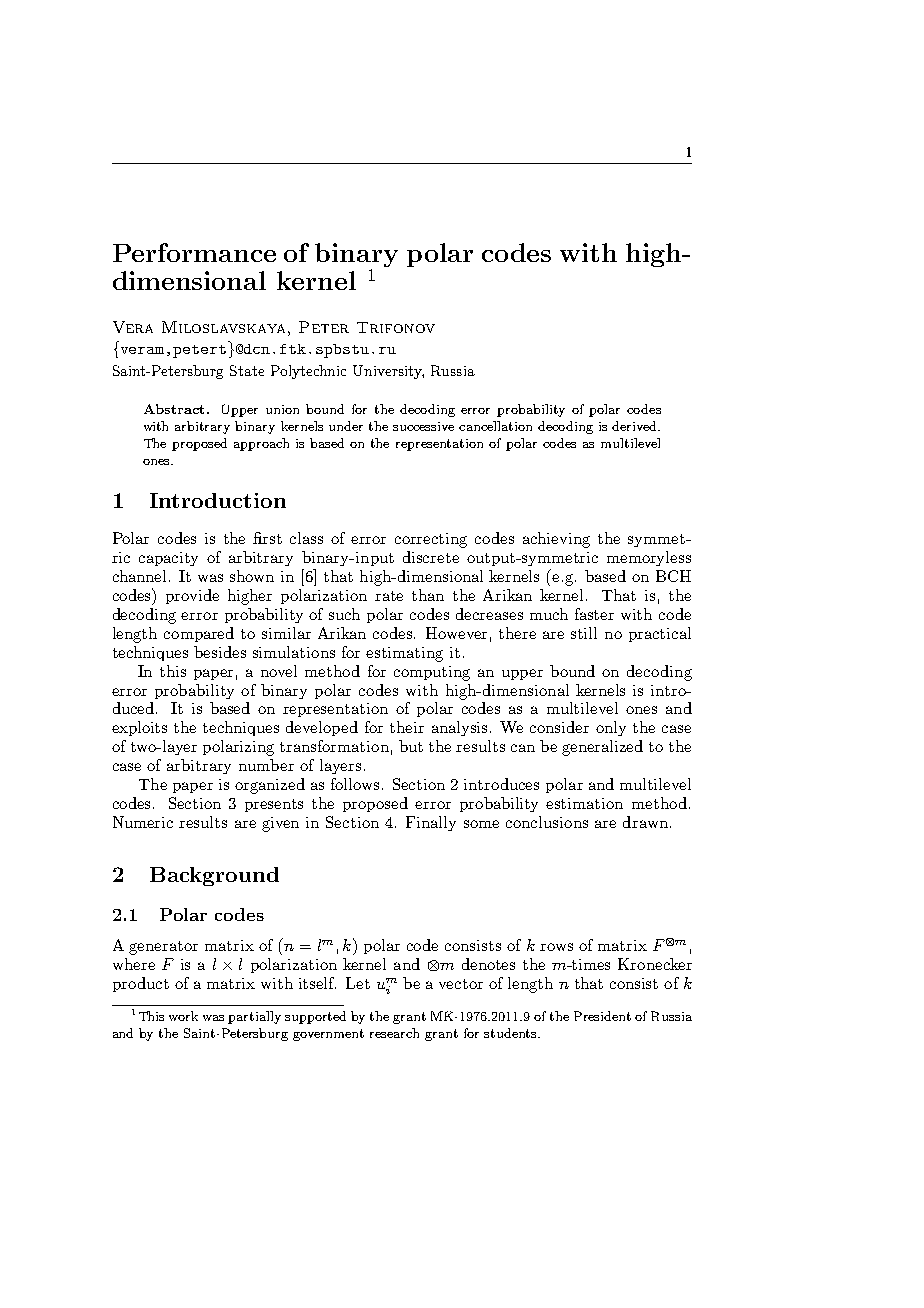 This screenshot has width=924, height=1308. I want to click on derived, so click(635, 426).
